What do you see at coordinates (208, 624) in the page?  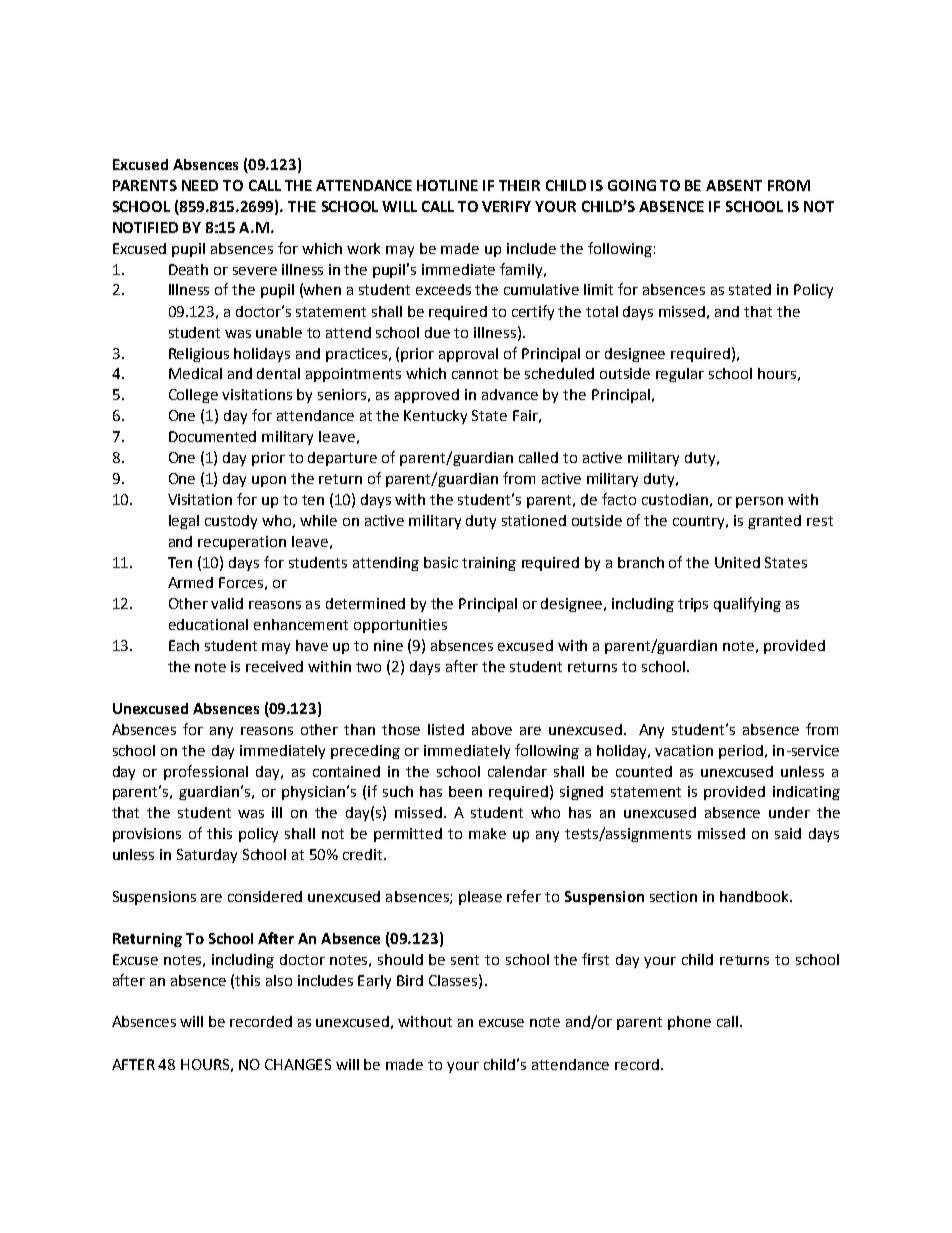 I see `educational` at bounding box center [208, 624].
